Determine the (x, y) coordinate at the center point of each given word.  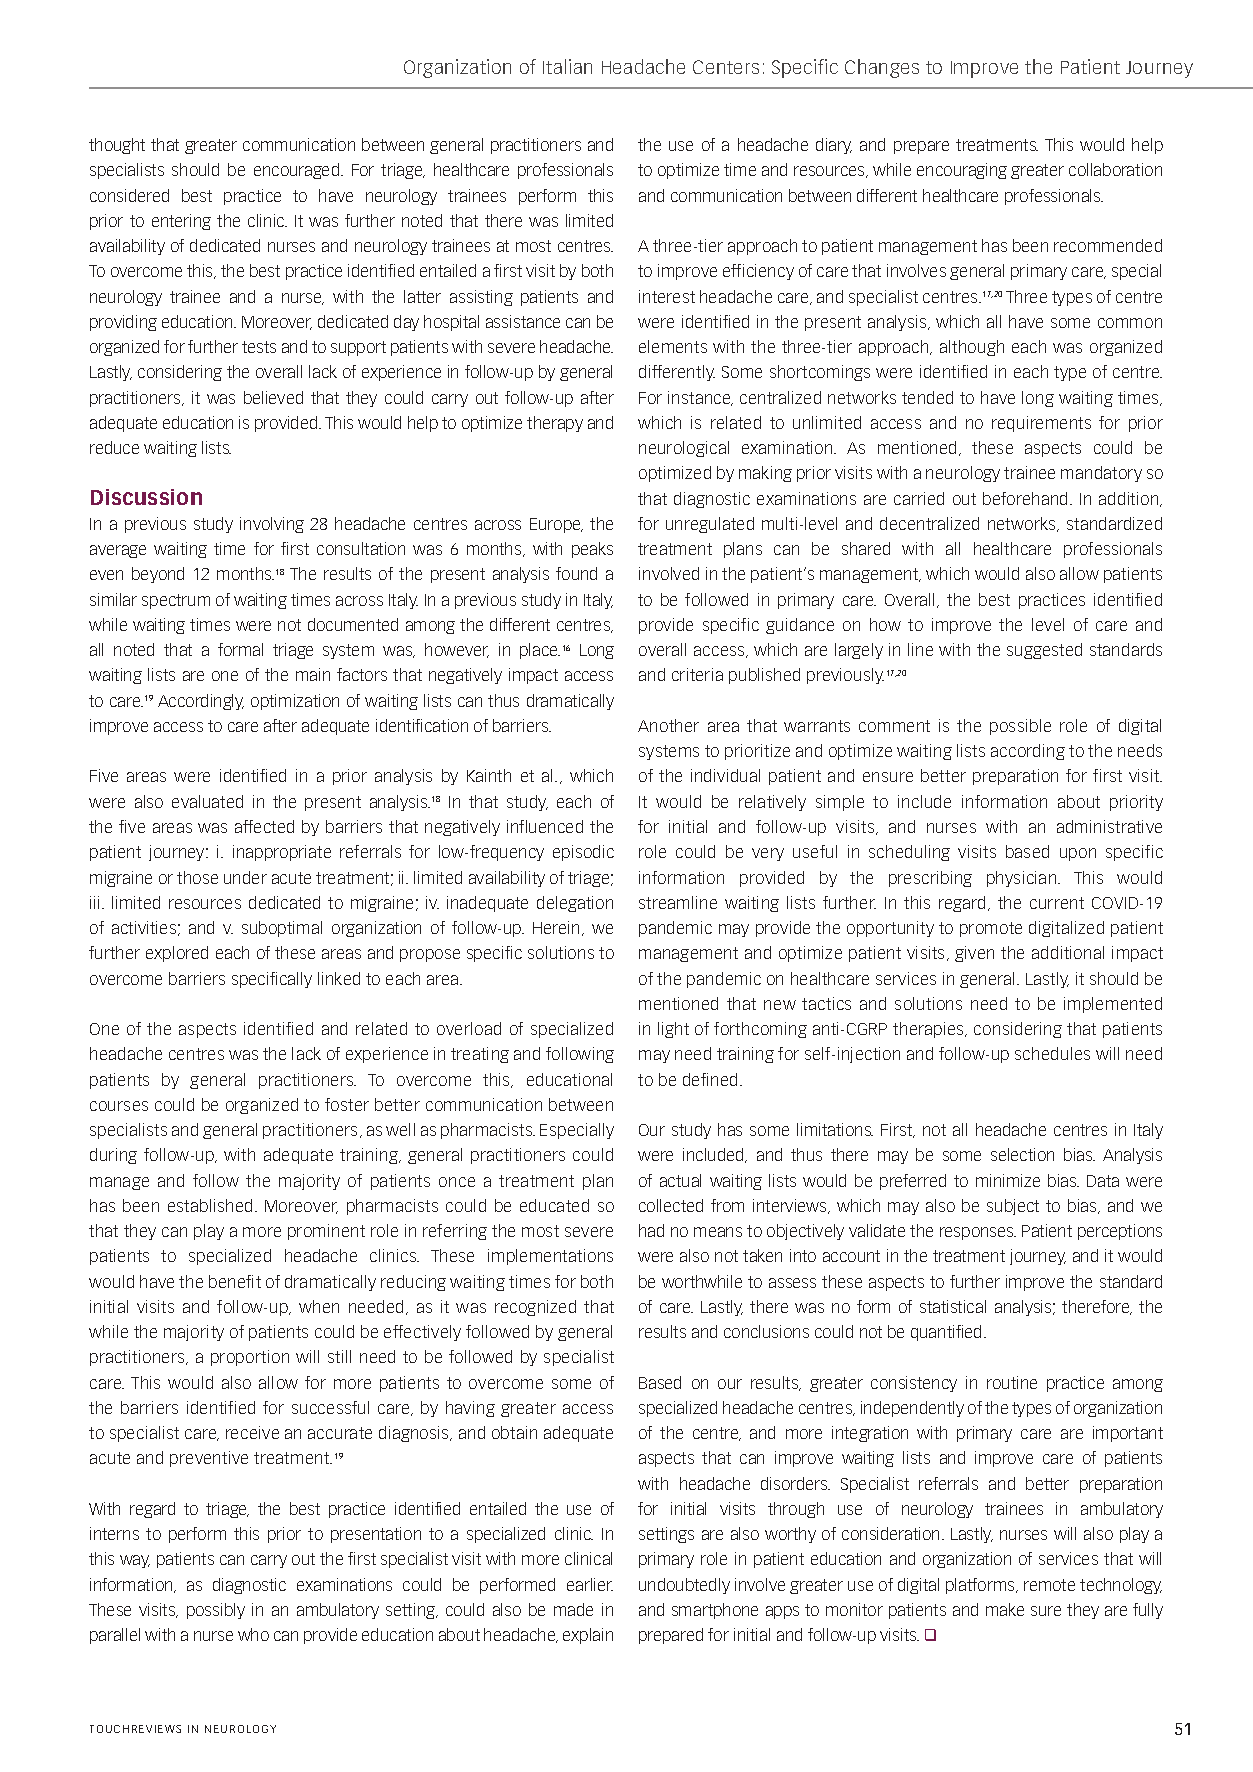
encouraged (298, 171)
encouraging (962, 171)
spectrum (176, 601)
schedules (1052, 1053)
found (576, 573)
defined (710, 1079)
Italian (567, 66)
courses (119, 1106)
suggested (1044, 651)
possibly (216, 1611)
